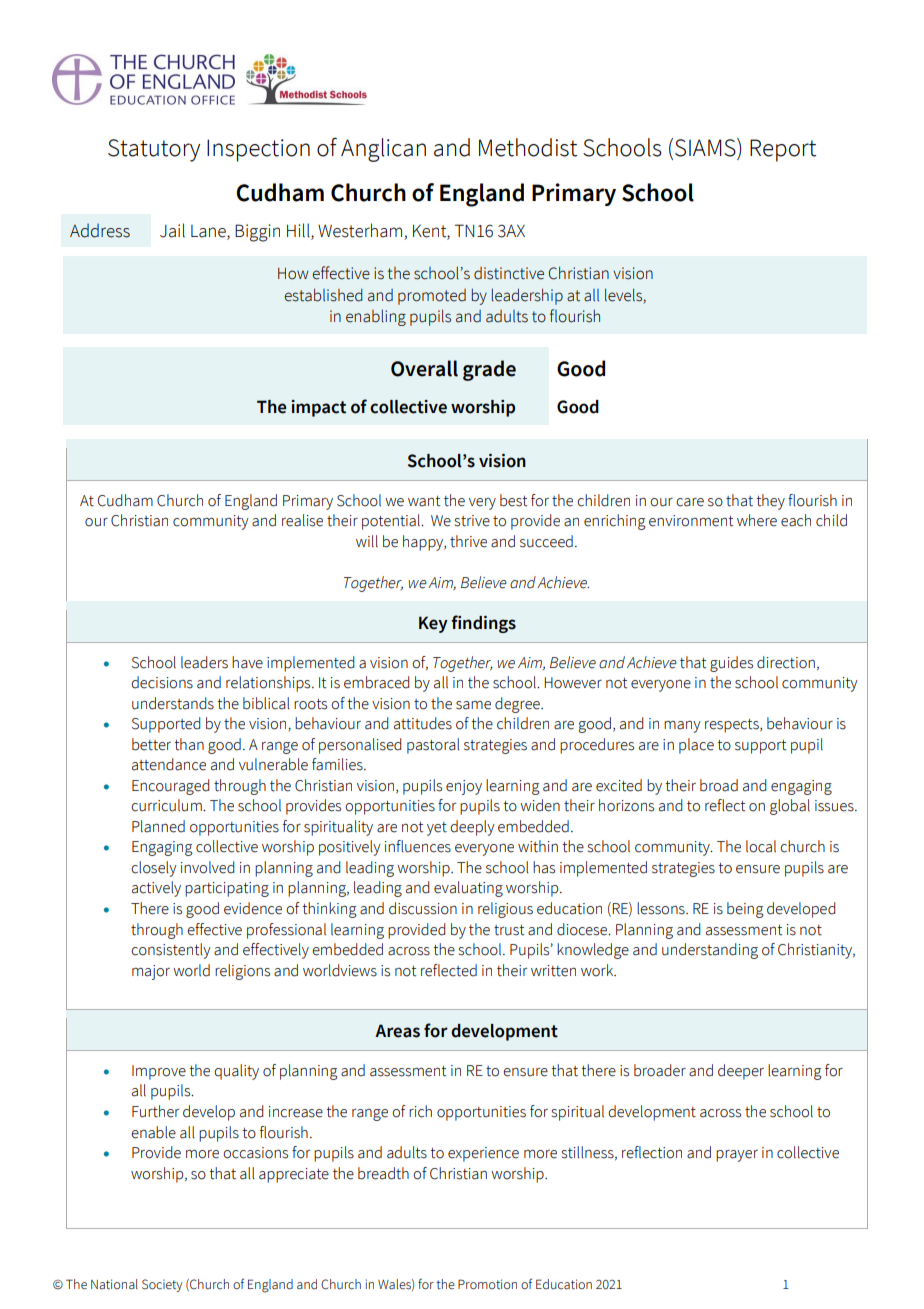 The width and height of the screenshot is (924, 1309). What do you see at coordinates (156, 889) in the screenshot?
I see `actively` at bounding box center [156, 889].
